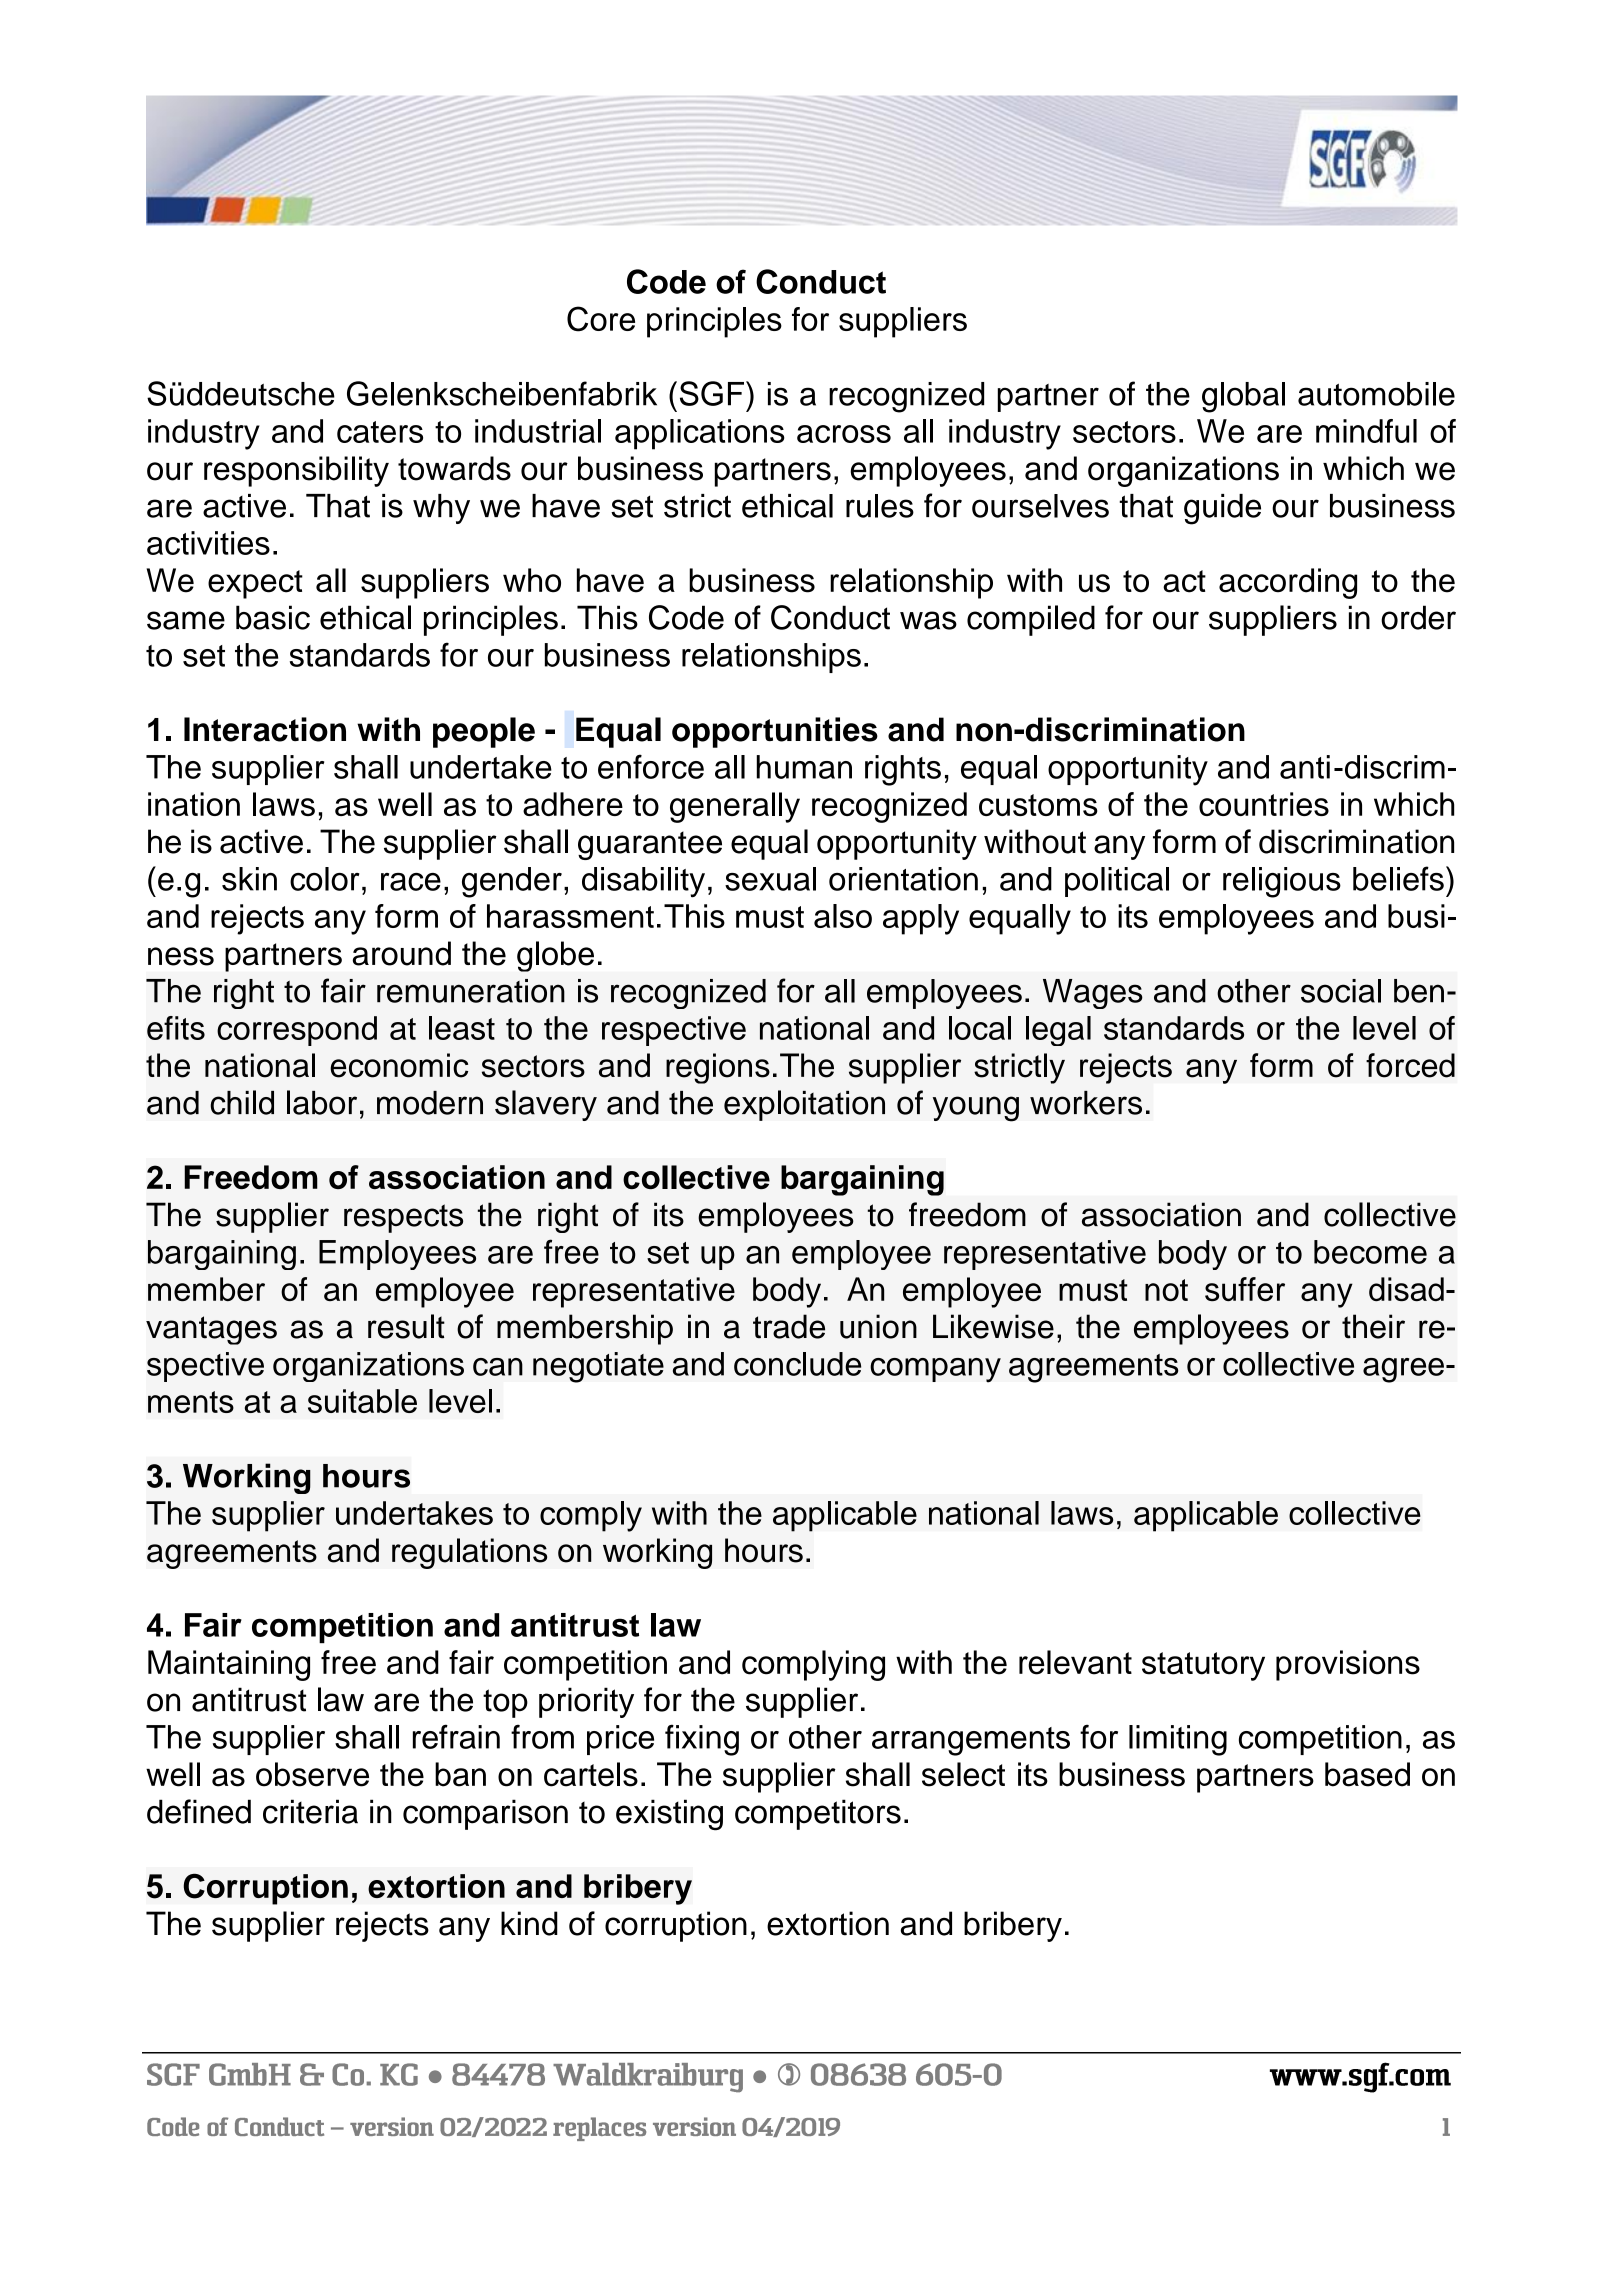  What do you see at coordinates (325, 879) in the image?
I see `color` at bounding box center [325, 879].
